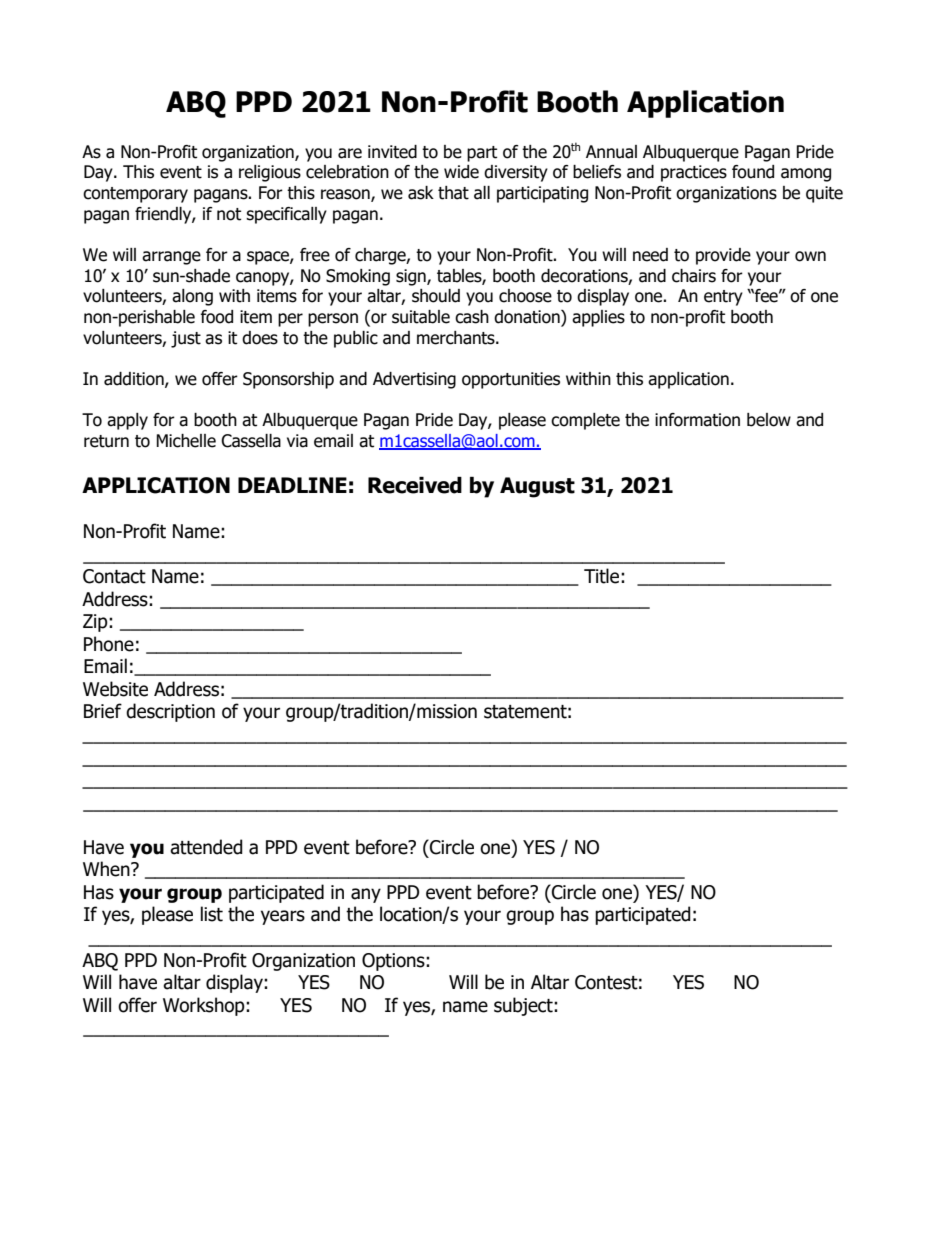 The width and height of the screenshot is (952, 1233). What do you see at coordinates (723, 298) in the screenshot?
I see `entry` at bounding box center [723, 298].
